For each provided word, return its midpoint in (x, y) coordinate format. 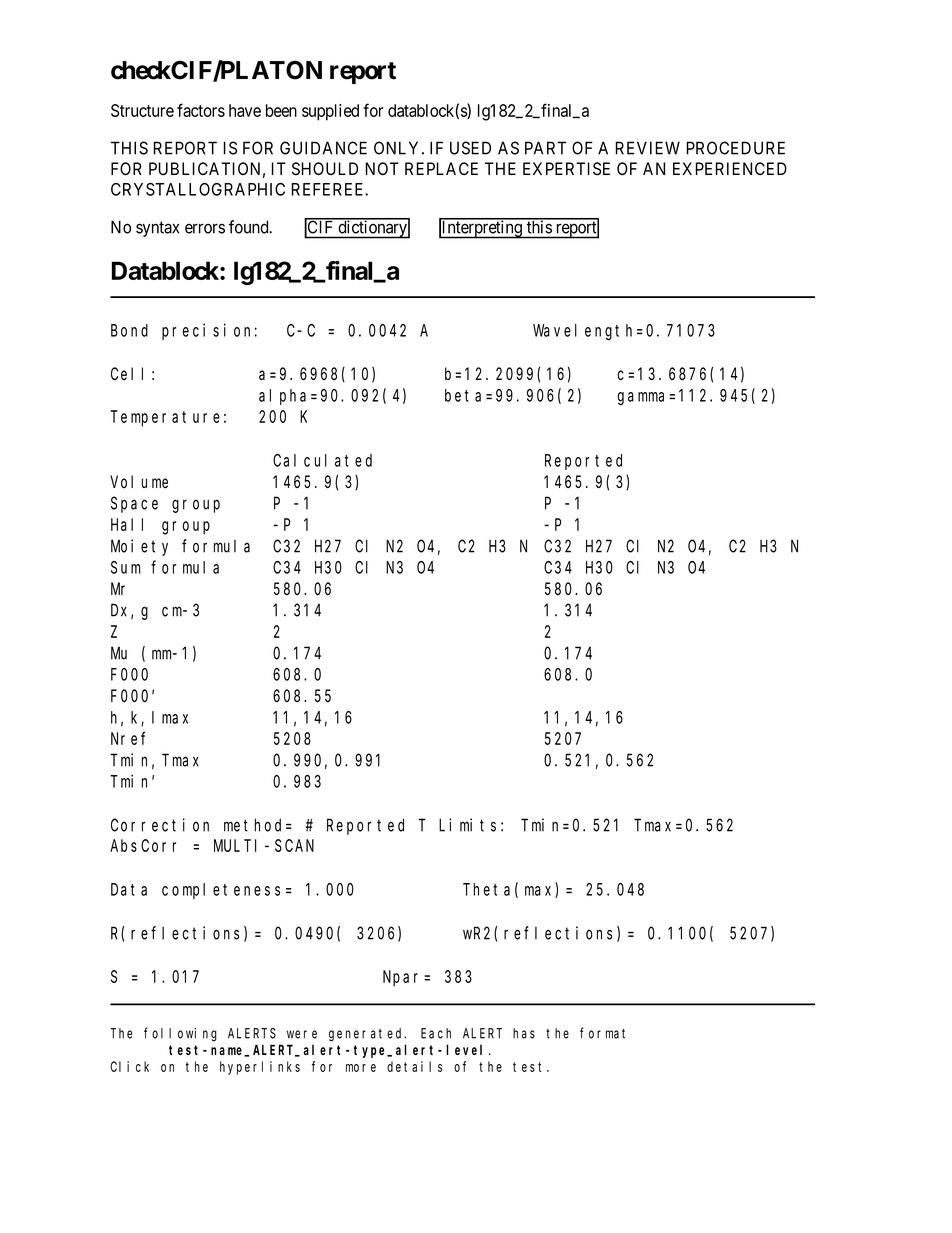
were (302, 1034)
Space (134, 505)
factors (201, 110)
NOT (382, 168)
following (180, 1034)
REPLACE (441, 168)
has (524, 1033)
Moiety (139, 547)
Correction (160, 825)
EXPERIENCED (730, 168)
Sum (126, 567)
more (361, 1068)
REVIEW (647, 148)
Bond (129, 330)
